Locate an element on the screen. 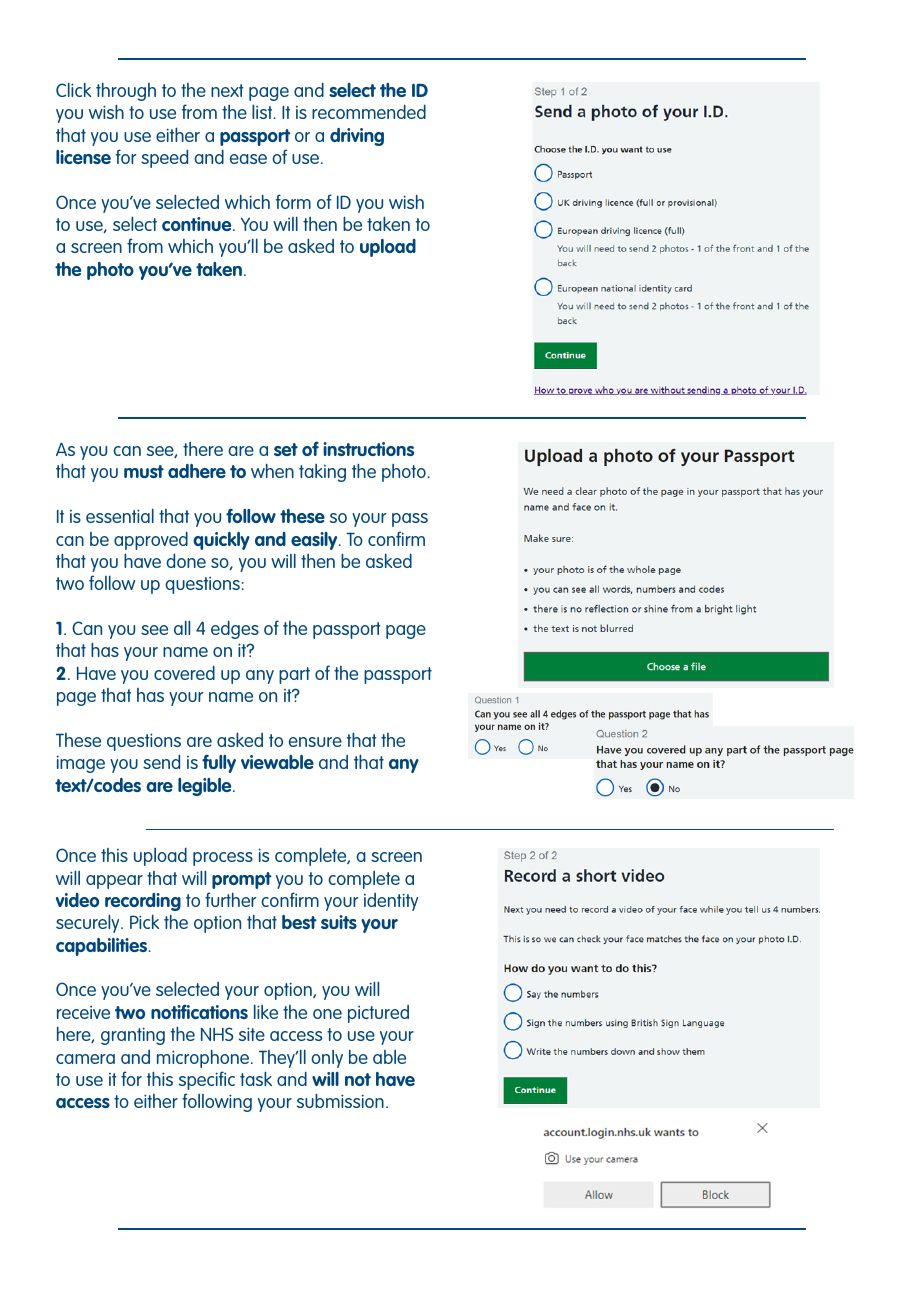 Image resolution: width=924 pixels, height=1308 pixels. appear is located at coordinates (114, 882).
